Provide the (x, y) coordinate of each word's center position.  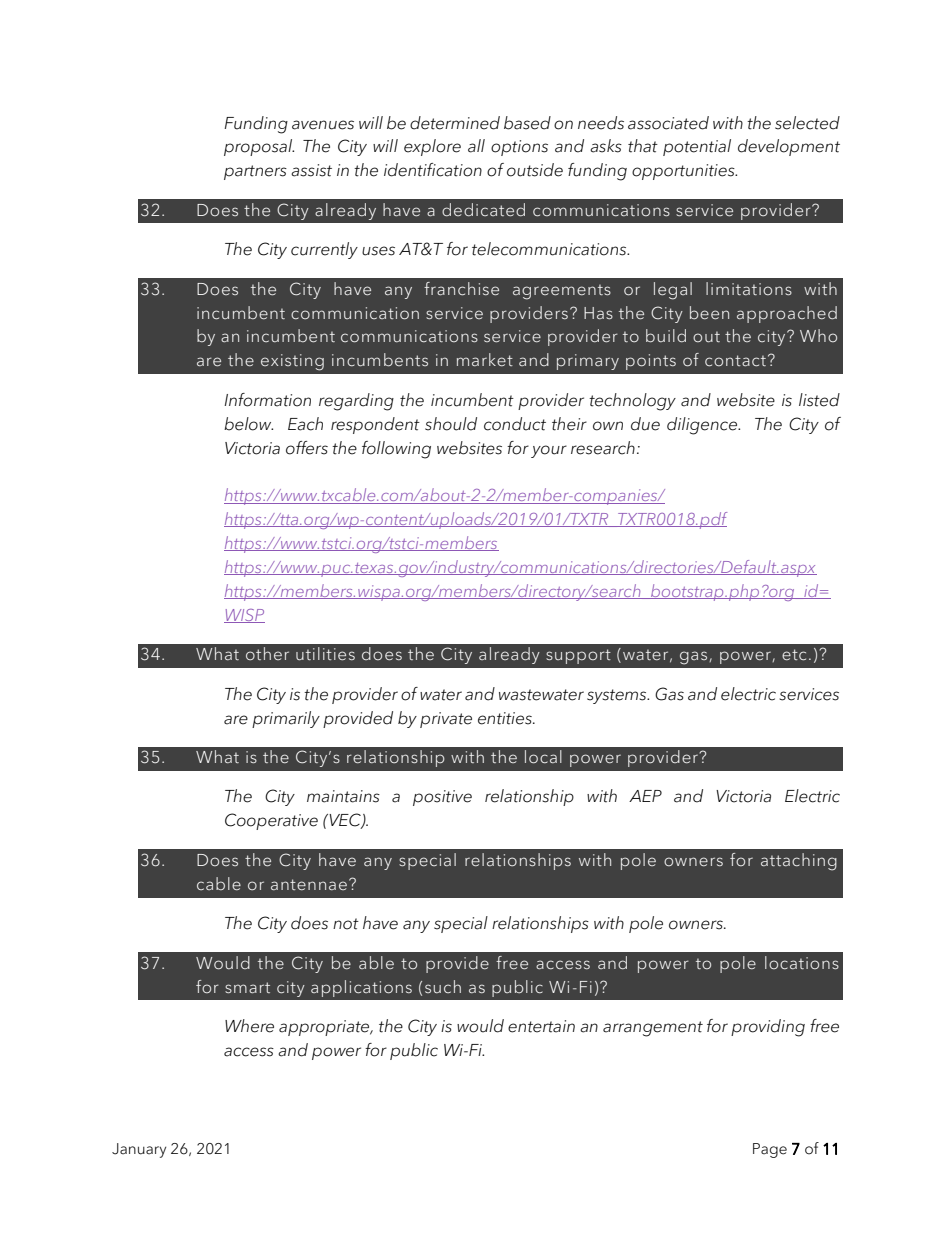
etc (794, 655)
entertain (541, 1026)
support (578, 656)
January (139, 1150)
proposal (259, 147)
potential (697, 147)
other (267, 654)
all (476, 146)
